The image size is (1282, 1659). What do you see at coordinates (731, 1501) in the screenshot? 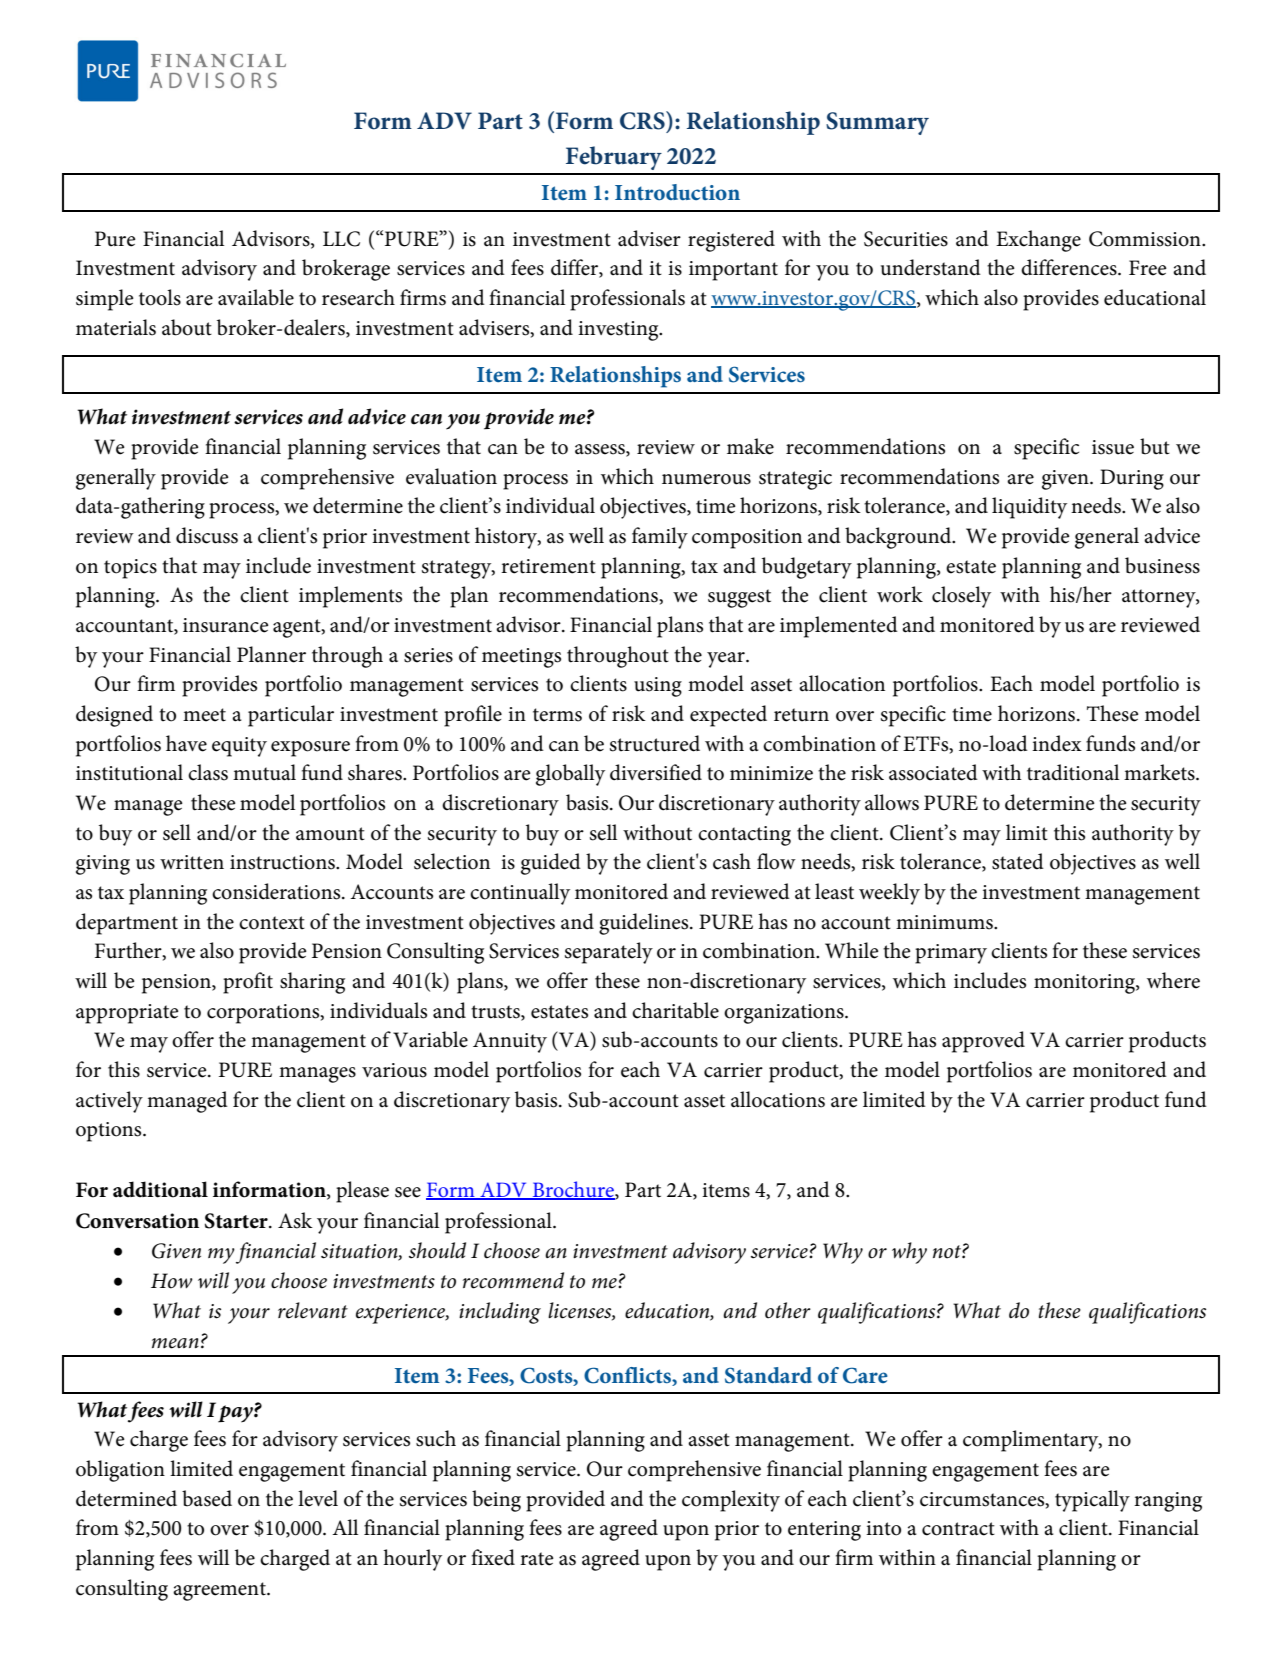
I see `complexity` at bounding box center [731, 1501].
